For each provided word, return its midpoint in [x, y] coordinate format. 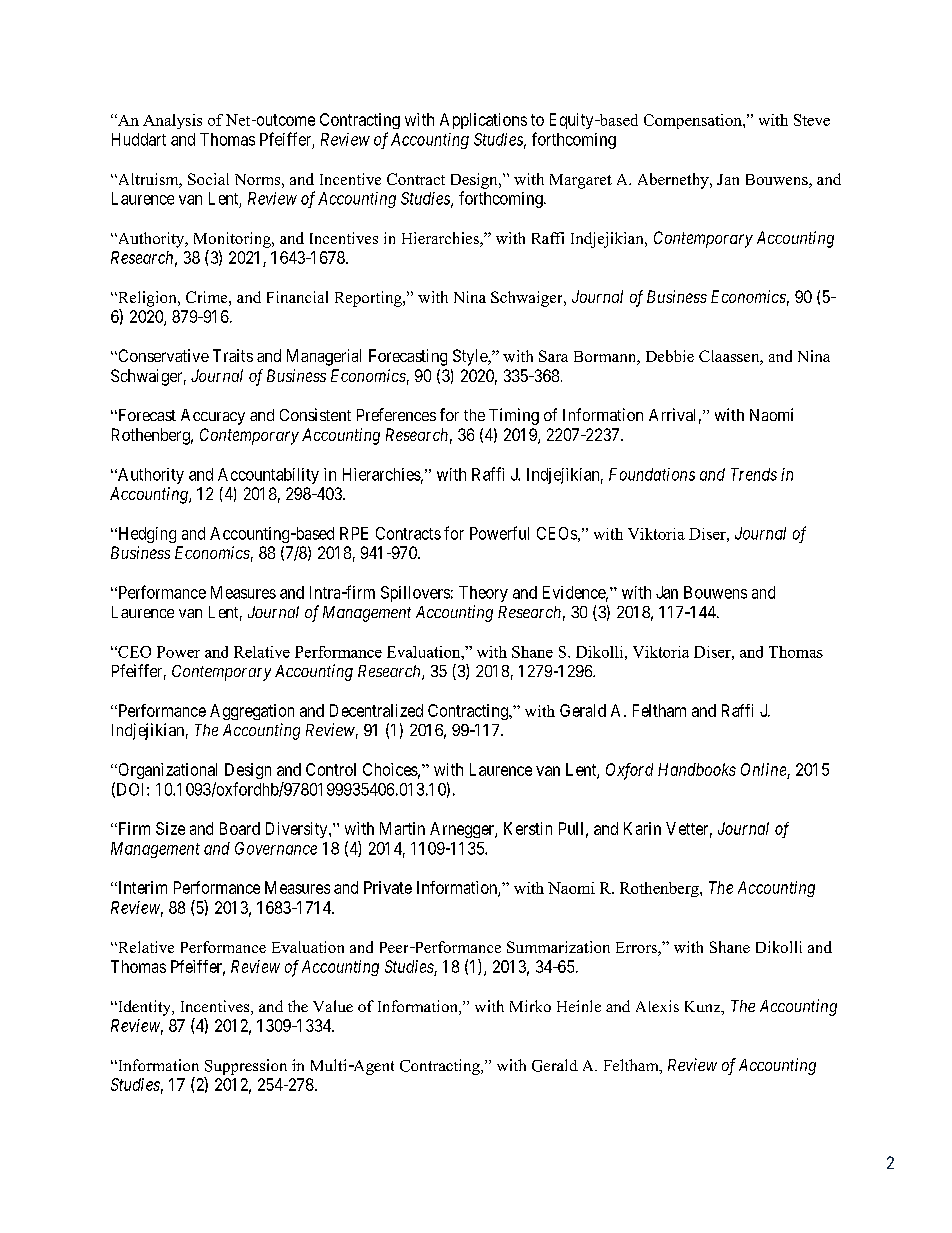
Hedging [146, 535]
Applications [483, 121]
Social [208, 179]
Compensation [694, 121]
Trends [754, 474]
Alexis [657, 1006]
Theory [483, 594]
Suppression [246, 1067]
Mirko [530, 1006]
